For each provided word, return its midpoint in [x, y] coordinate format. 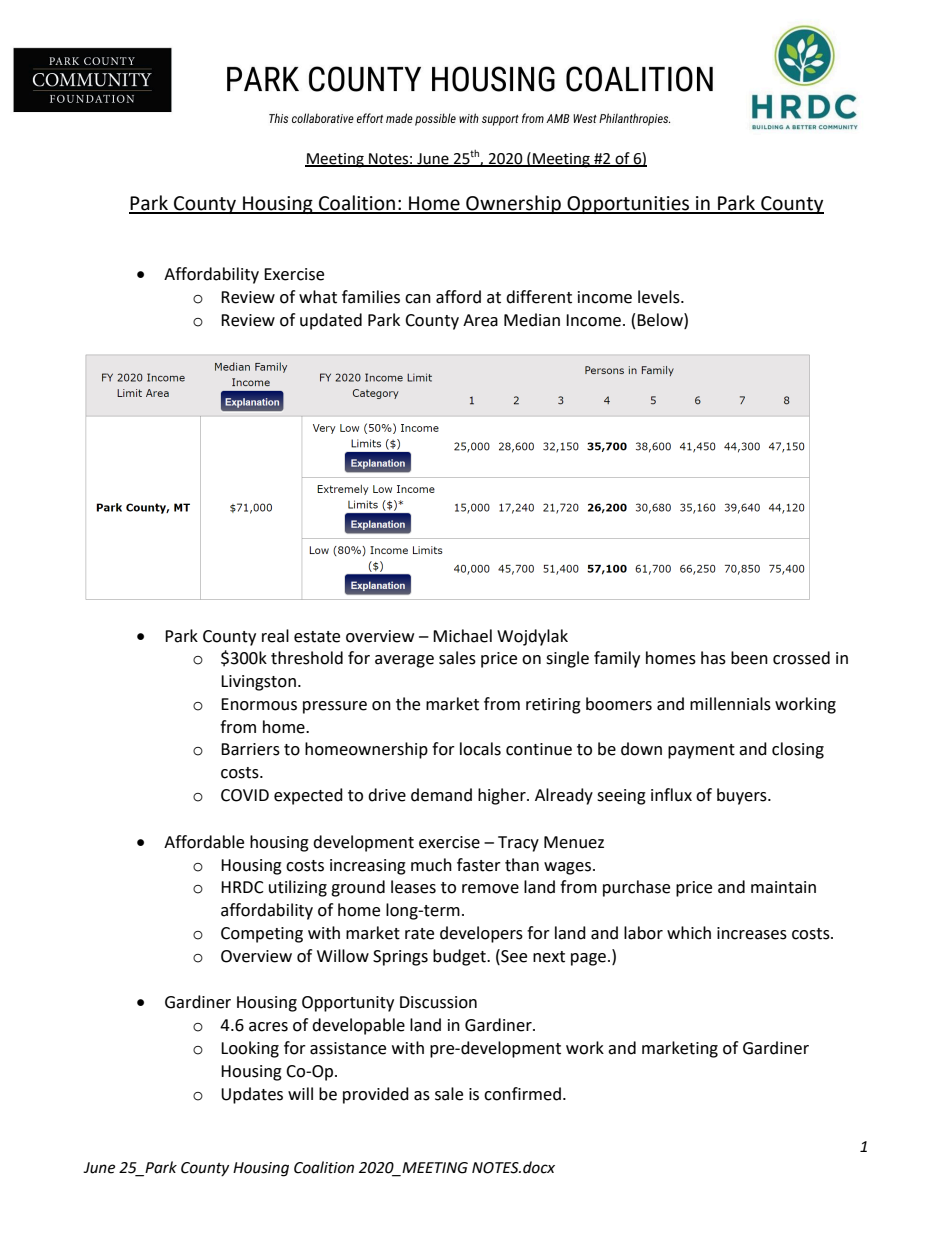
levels [660, 297]
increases [752, 933]
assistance [348, 1048]
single [567, 659]
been [749, 658]
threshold [307, 658]
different [539, 297]
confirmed [522, 1094]
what [318, 297]
